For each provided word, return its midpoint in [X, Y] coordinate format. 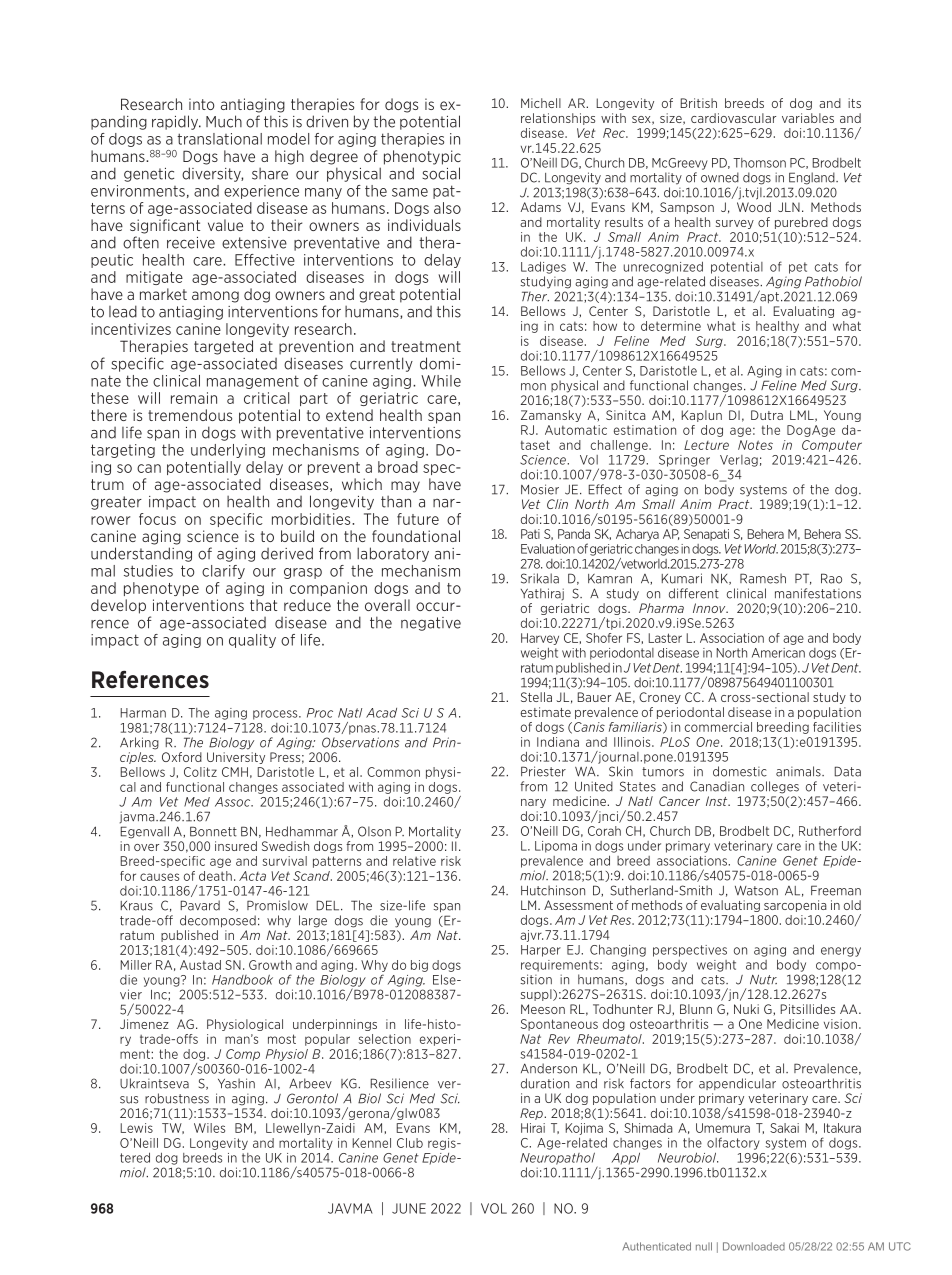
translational [219, 139]
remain [194, 398]
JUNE [409, 1208]
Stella [536, 697]
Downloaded [754, 1246]
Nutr [763, 980]
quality [252, 641]
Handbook [242, 980]
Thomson [759, 163]
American [778, 653]
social [441, 173]
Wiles [209, 1128]
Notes [755, 445]
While [441, 381]
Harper [541, 951]
